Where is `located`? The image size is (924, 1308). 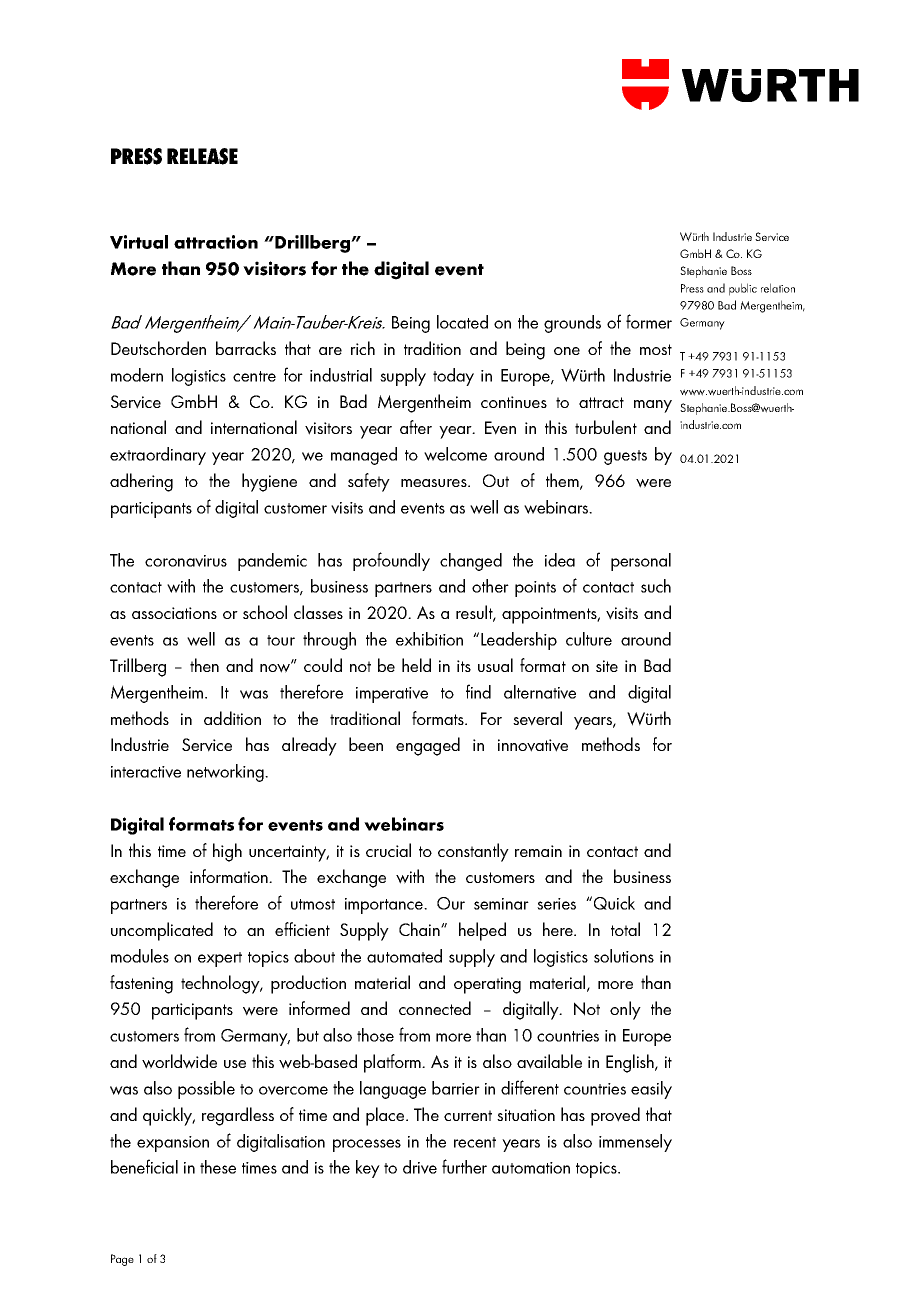
located is located at coordinates (462, 322).
